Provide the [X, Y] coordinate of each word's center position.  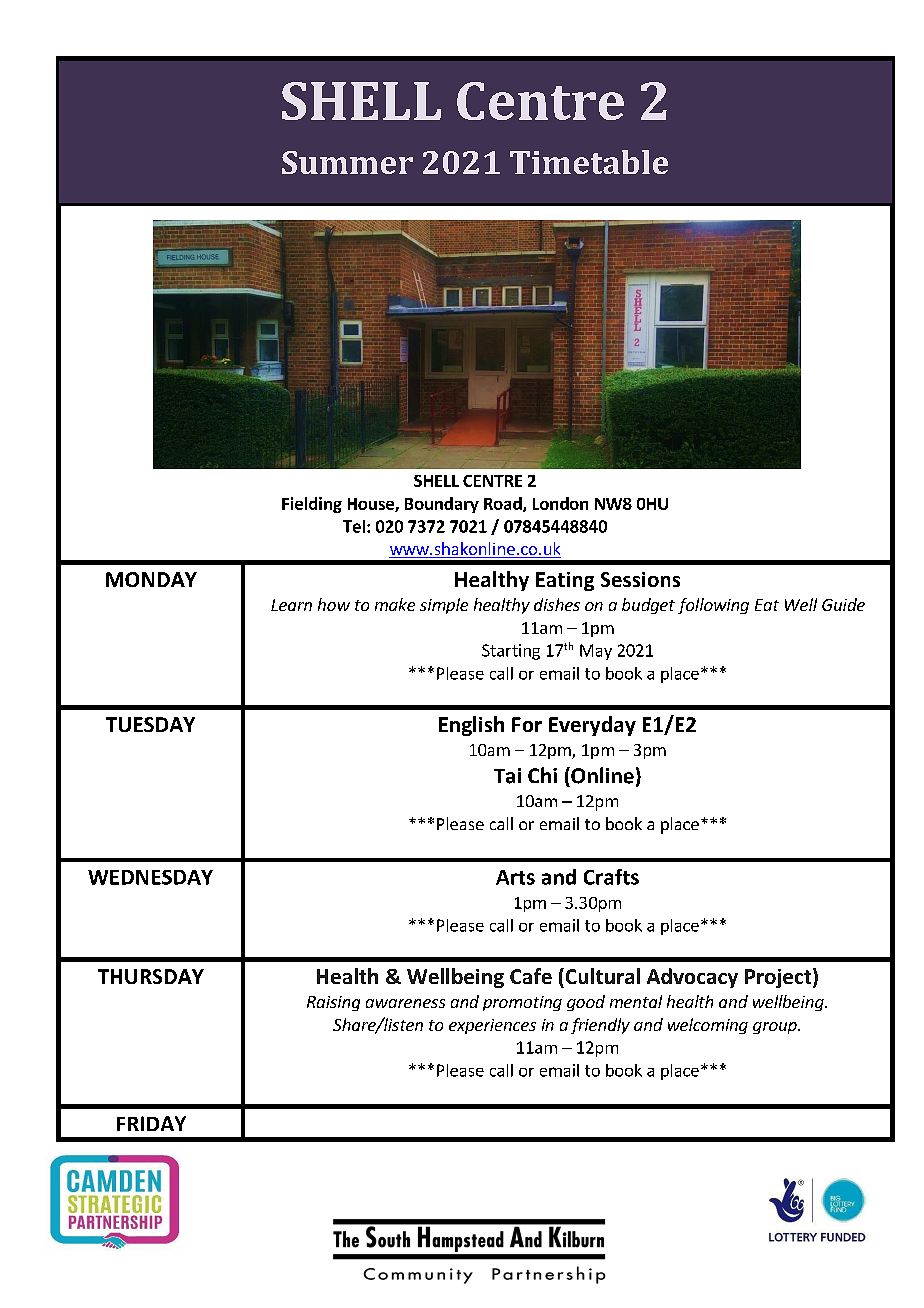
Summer [347, 162]
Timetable [589, 162]
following [713, 606]
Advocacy [692, 978]
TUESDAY [150, 724]
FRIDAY [151, 1123]
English [471, 726]
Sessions [640, 579]
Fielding [312, 505]
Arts [515, 877]
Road [504, 504]
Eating [565, 581]
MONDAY [151, 579]
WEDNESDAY [150, 877]
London [560, 503]
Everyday [592, 726]
